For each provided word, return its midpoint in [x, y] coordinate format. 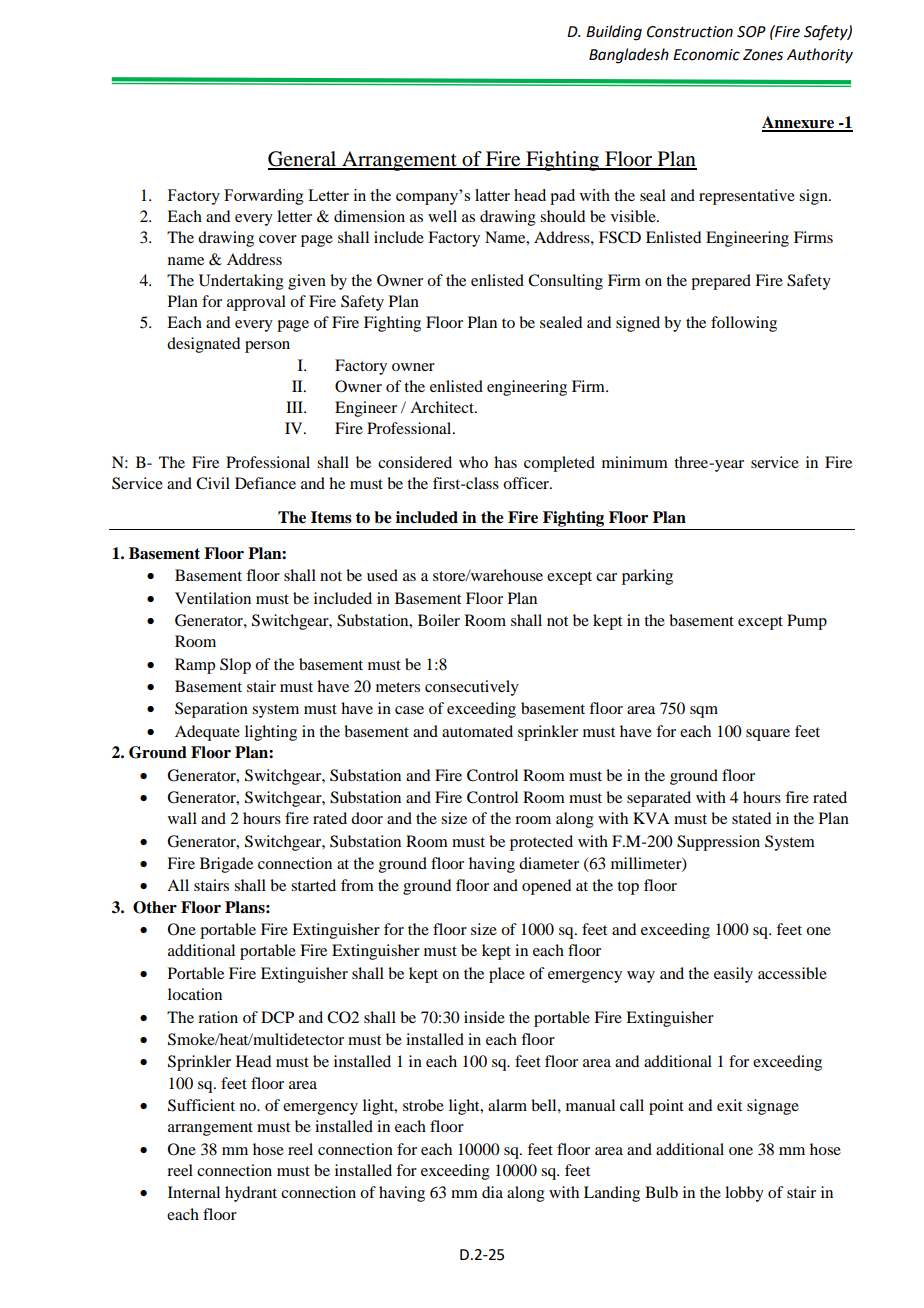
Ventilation [213, 598]
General [303, 160]
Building [614, 33]
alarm [507, 1105]
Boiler [439, 620]
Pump [807, 622]
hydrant [251, 1194]
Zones [763, 55]
